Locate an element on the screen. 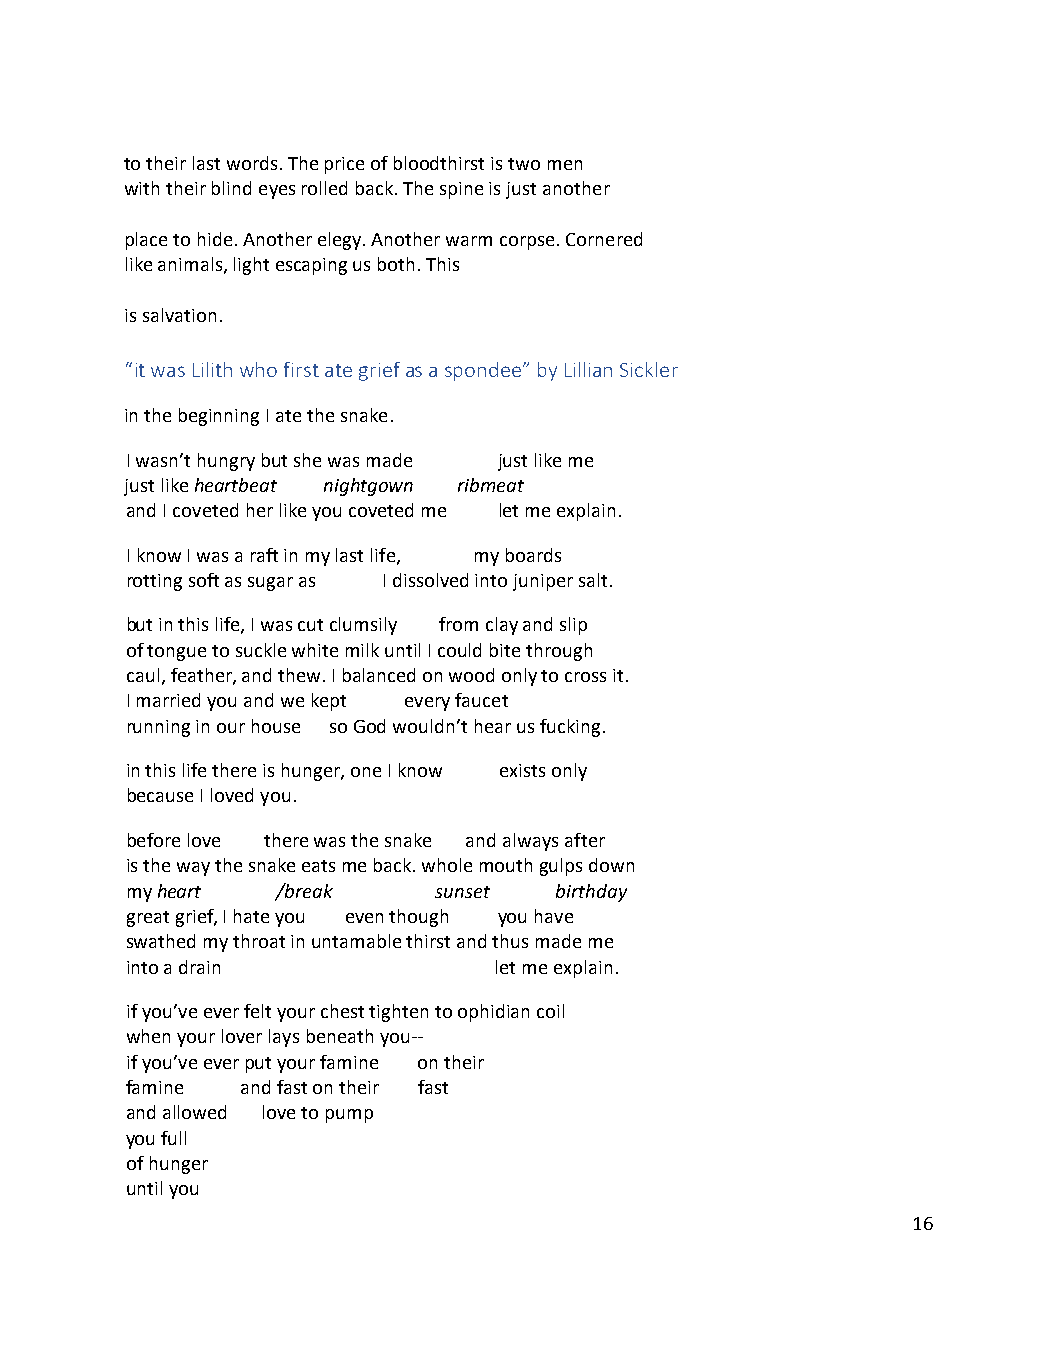 The width and height of the screenshot is (1058, 1369). coil is located at coordinates (550, 1011).
